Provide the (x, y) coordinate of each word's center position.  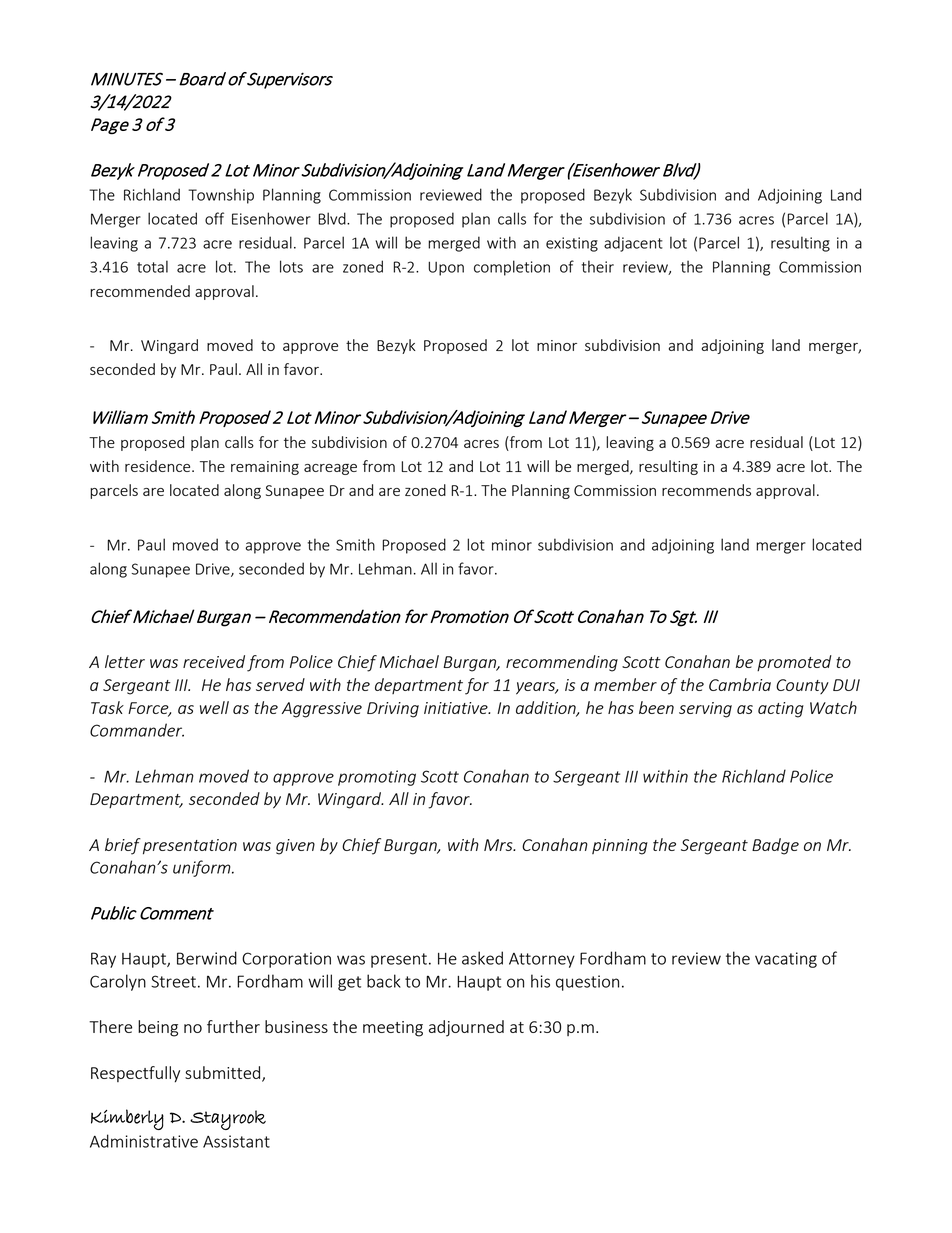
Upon (446, 268)
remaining (265, 468)
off (214, 218)
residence (159, 466)
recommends (706, 490)
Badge (775, 846)
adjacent (633, 244)
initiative (457, 708)
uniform (203, 868)
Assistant (236, 1141)
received (214, 661)
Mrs (499, 845)
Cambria (740, 684)
